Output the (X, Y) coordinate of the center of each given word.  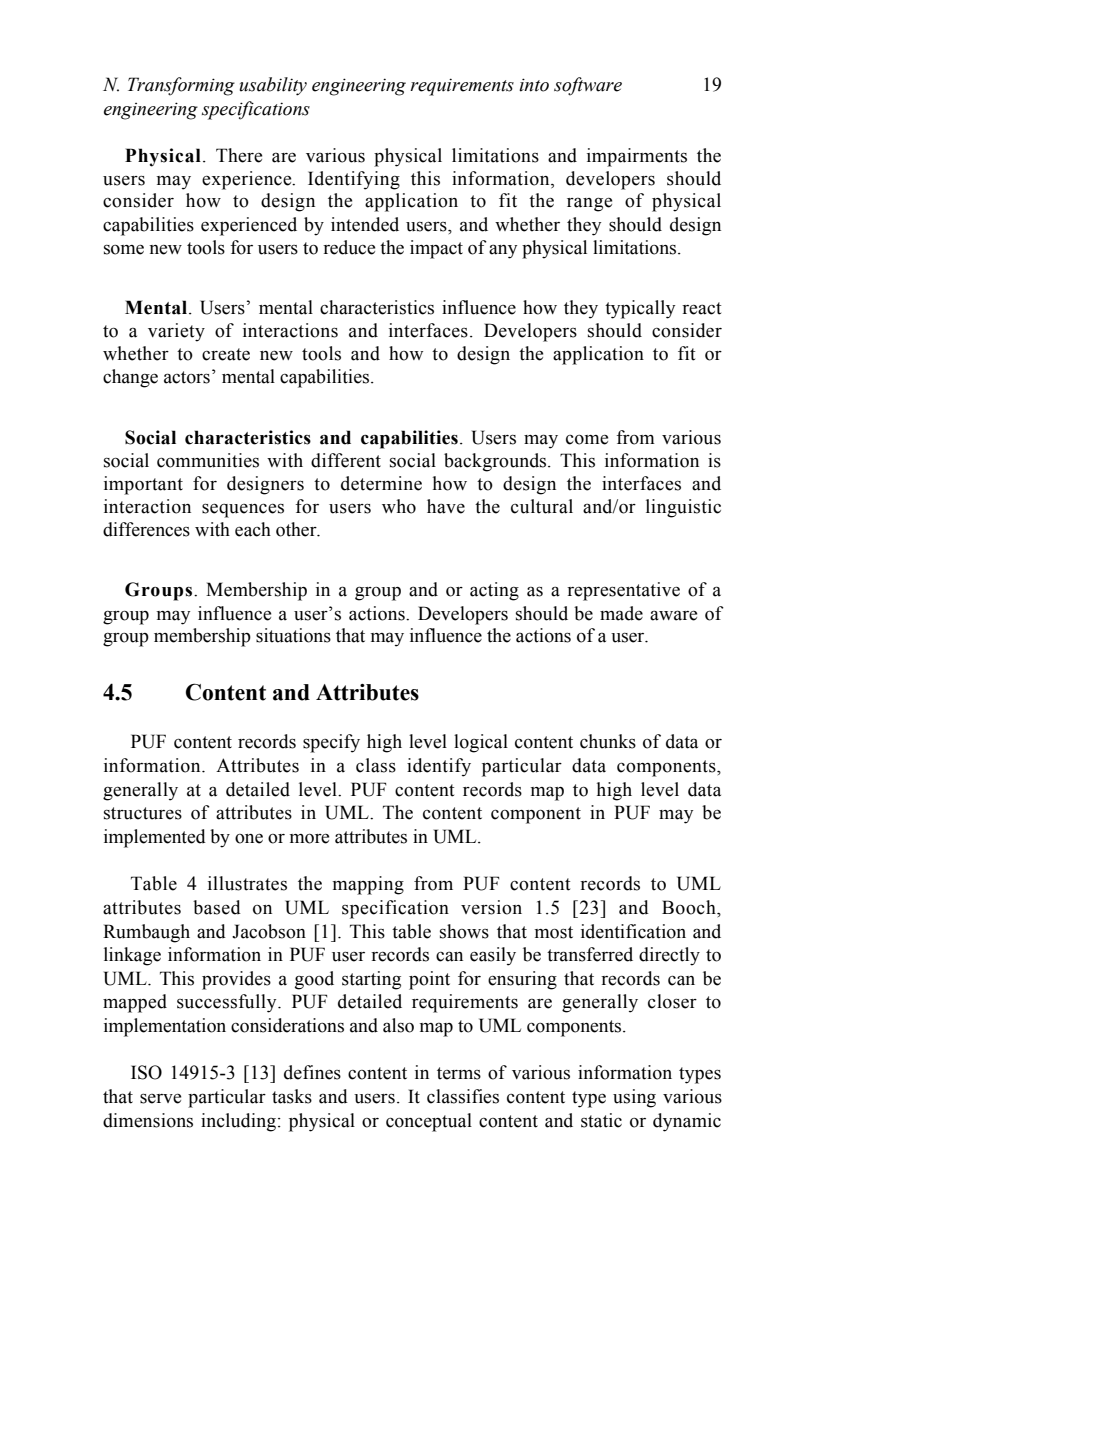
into (534, 85)
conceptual (429, 1122)
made (621, 613)
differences (146, 529)
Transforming (181, 86)
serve (160, 1099)
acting (494, 591)
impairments (637, 157)
